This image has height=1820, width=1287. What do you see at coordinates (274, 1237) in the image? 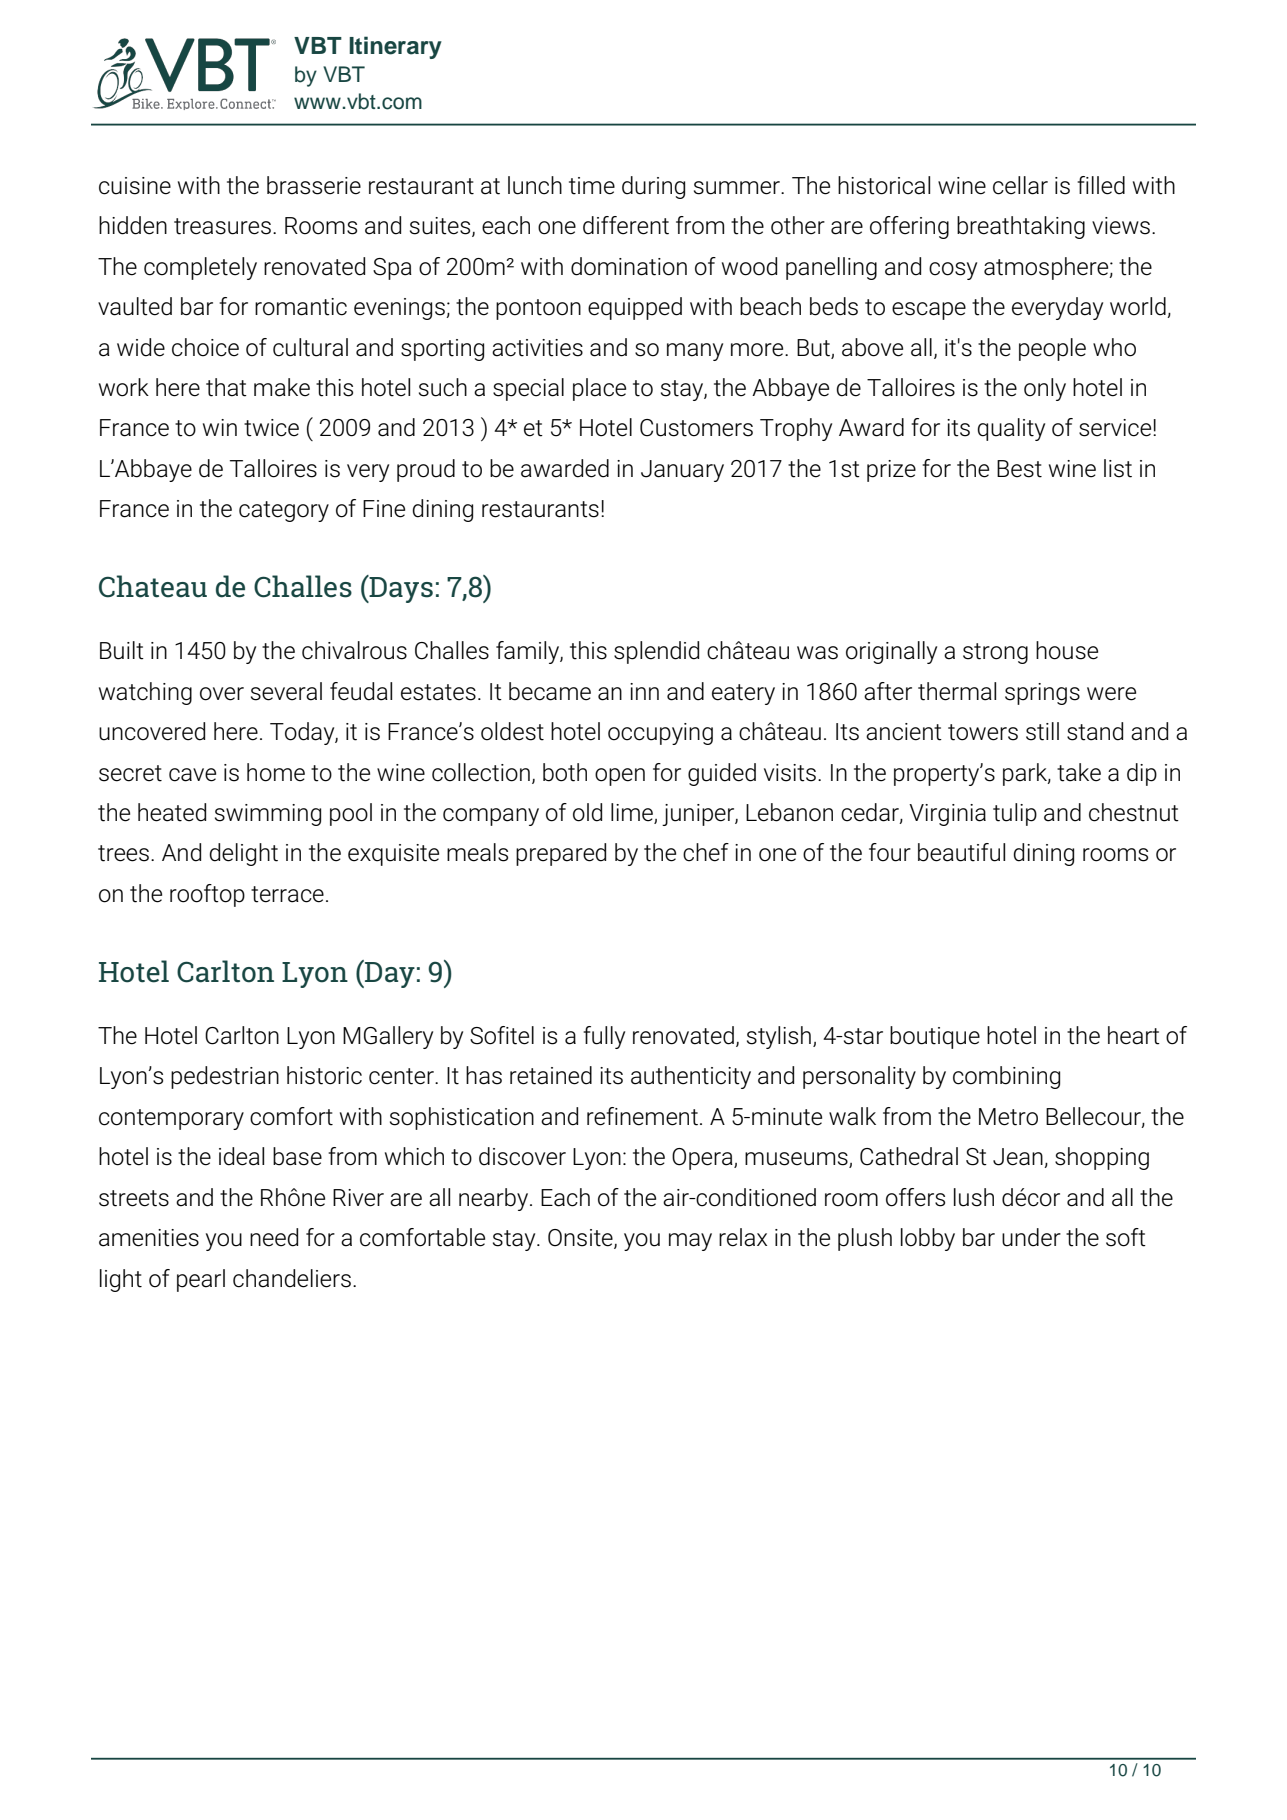
I see `need` at bounding box center [274, 1237].
